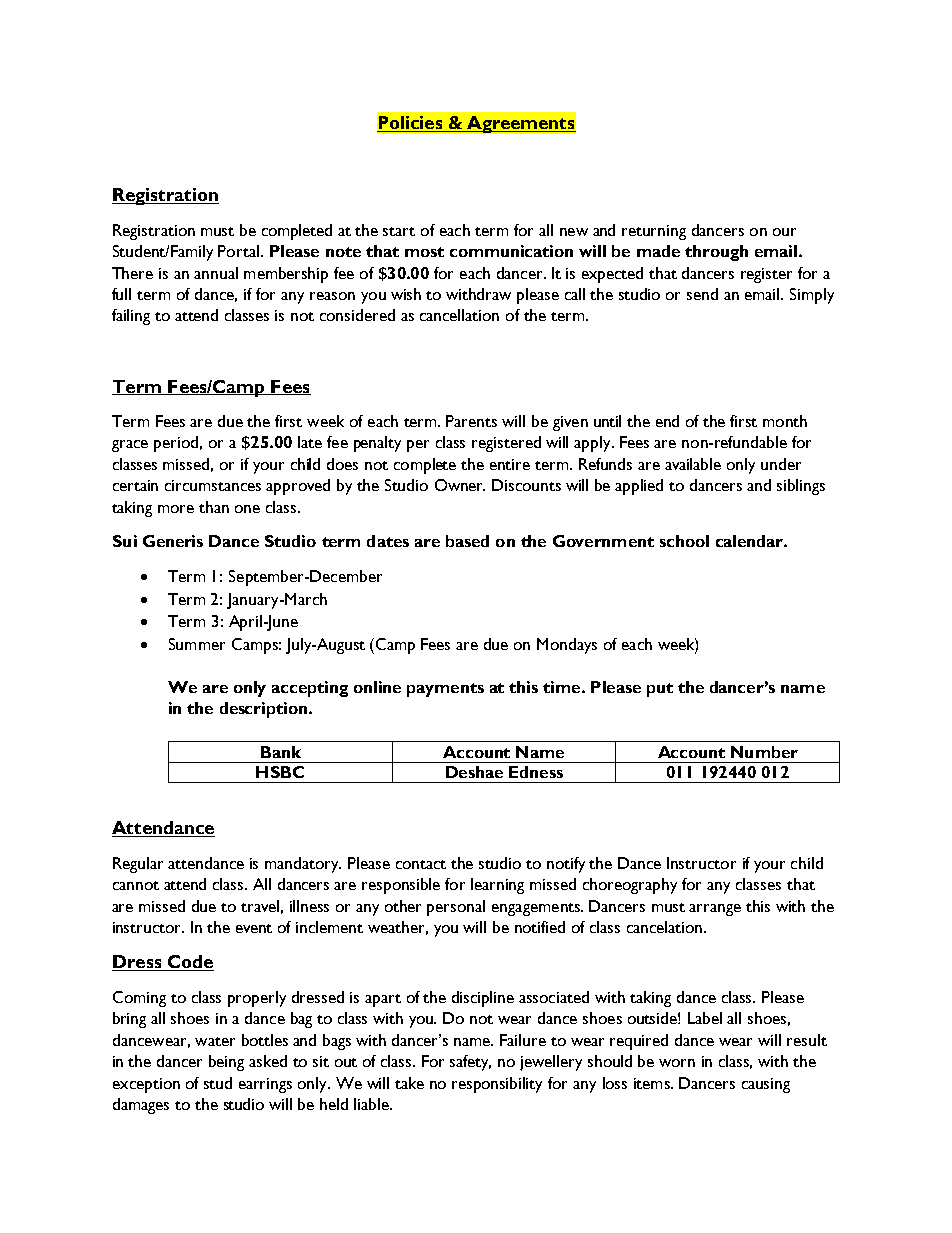  Describe the element at coordinates (226, 1063) in the document. I see `being` at that location.
